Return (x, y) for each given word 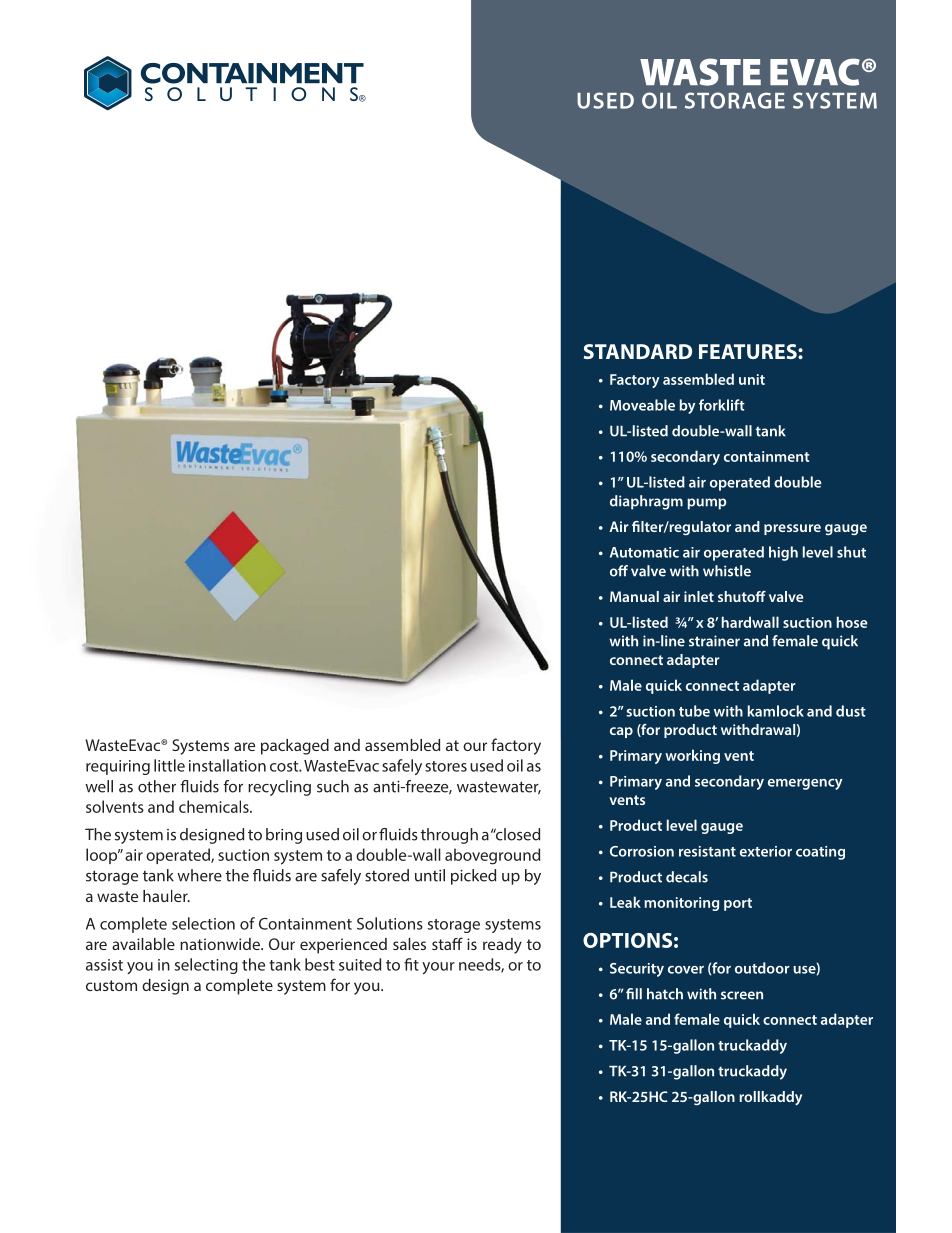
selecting (206, 966)
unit (752, 379)
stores (446, 766)
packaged (295, 747)
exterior (766, 851)
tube (694, 711)
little (169, 765)
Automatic (644, 552)
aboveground (492, 856)
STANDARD (638, 351)
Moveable (642, 405)
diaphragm (646, 502)
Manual (634, 596)
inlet (699, 596)
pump (707, 504)
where (199, 875)
